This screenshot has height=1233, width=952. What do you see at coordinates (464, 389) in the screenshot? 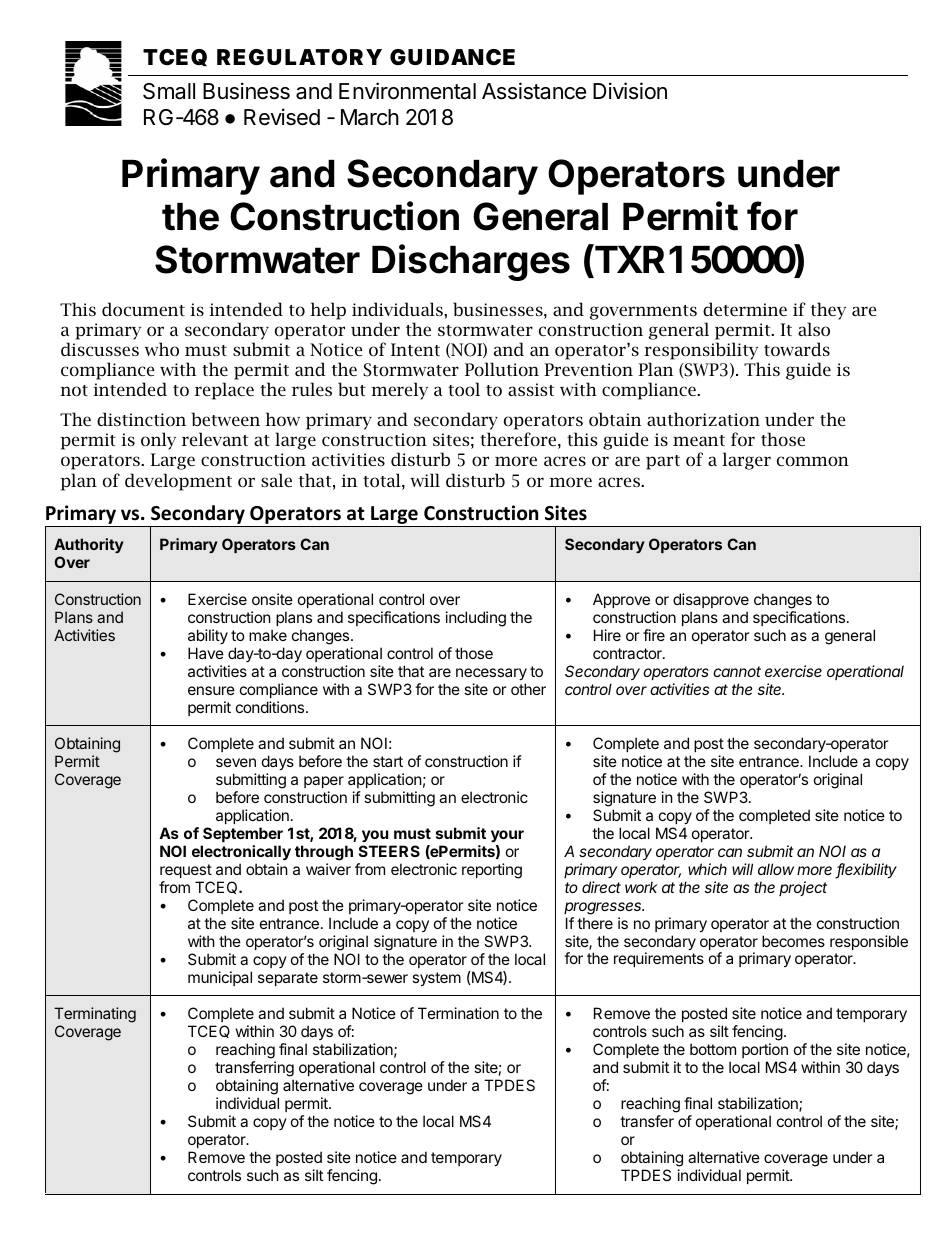
I see `tool` at bounding box center [464, 389].
